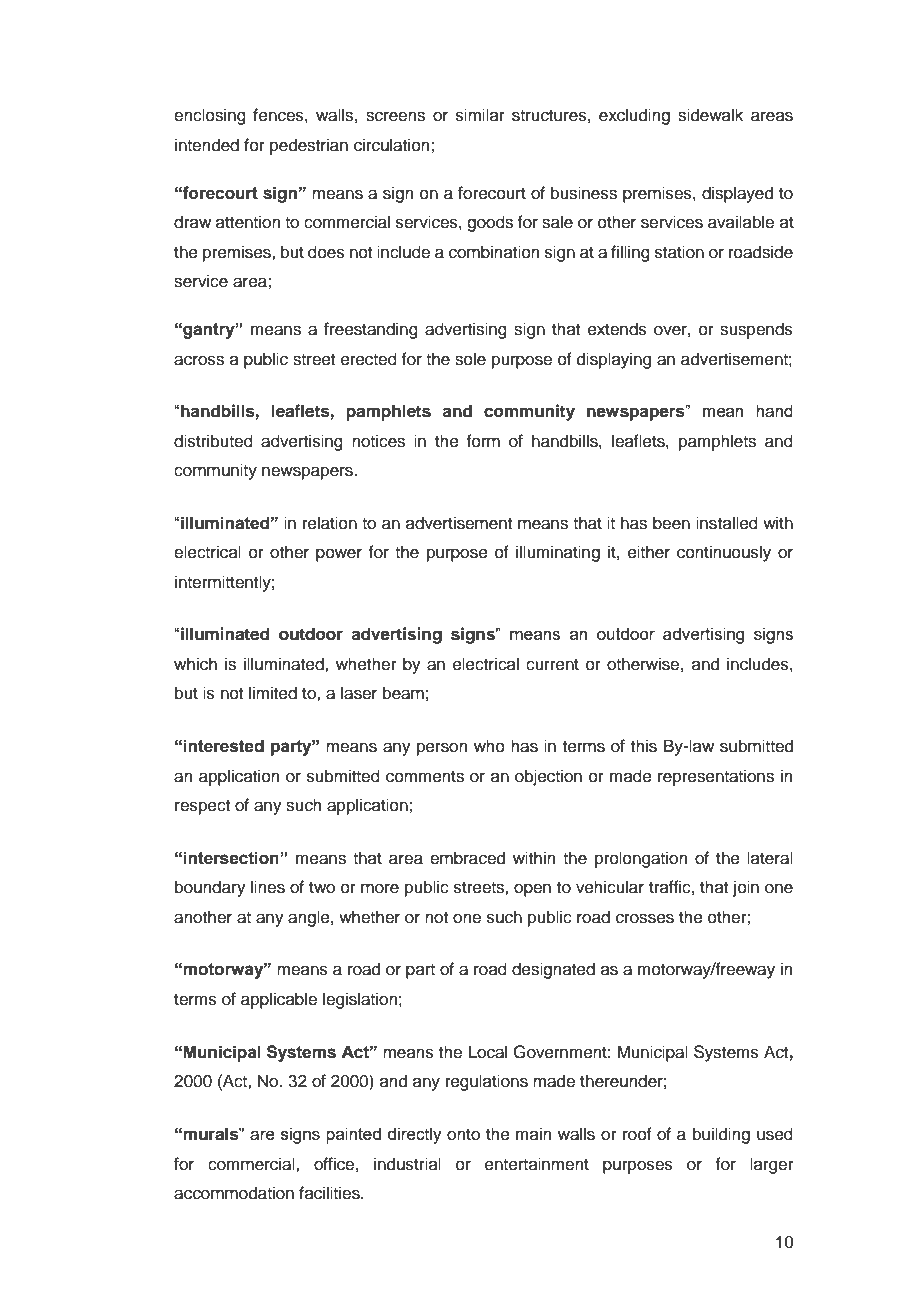 This screenshot has height=1307, width=924. Describe the element at coordinates (213, 441) in the screenshot. I see `distributed` at that location.
